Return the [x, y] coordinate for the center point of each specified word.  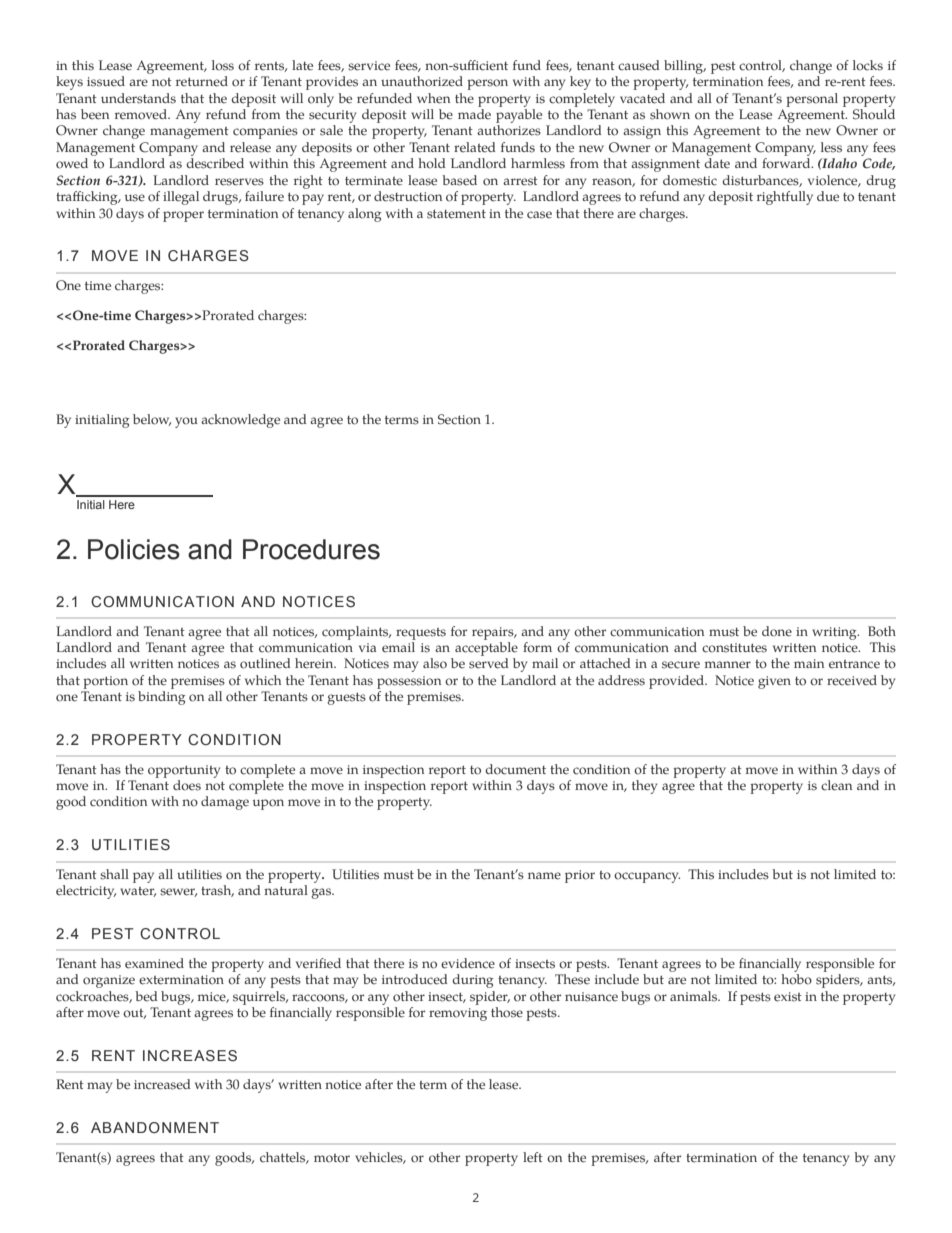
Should [874, 114]
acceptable [486, 649]
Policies [134, 549]
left [533, 1157]
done [777, 631]
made [474, 114]
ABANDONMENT [155, 1127]
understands [138, 98]
